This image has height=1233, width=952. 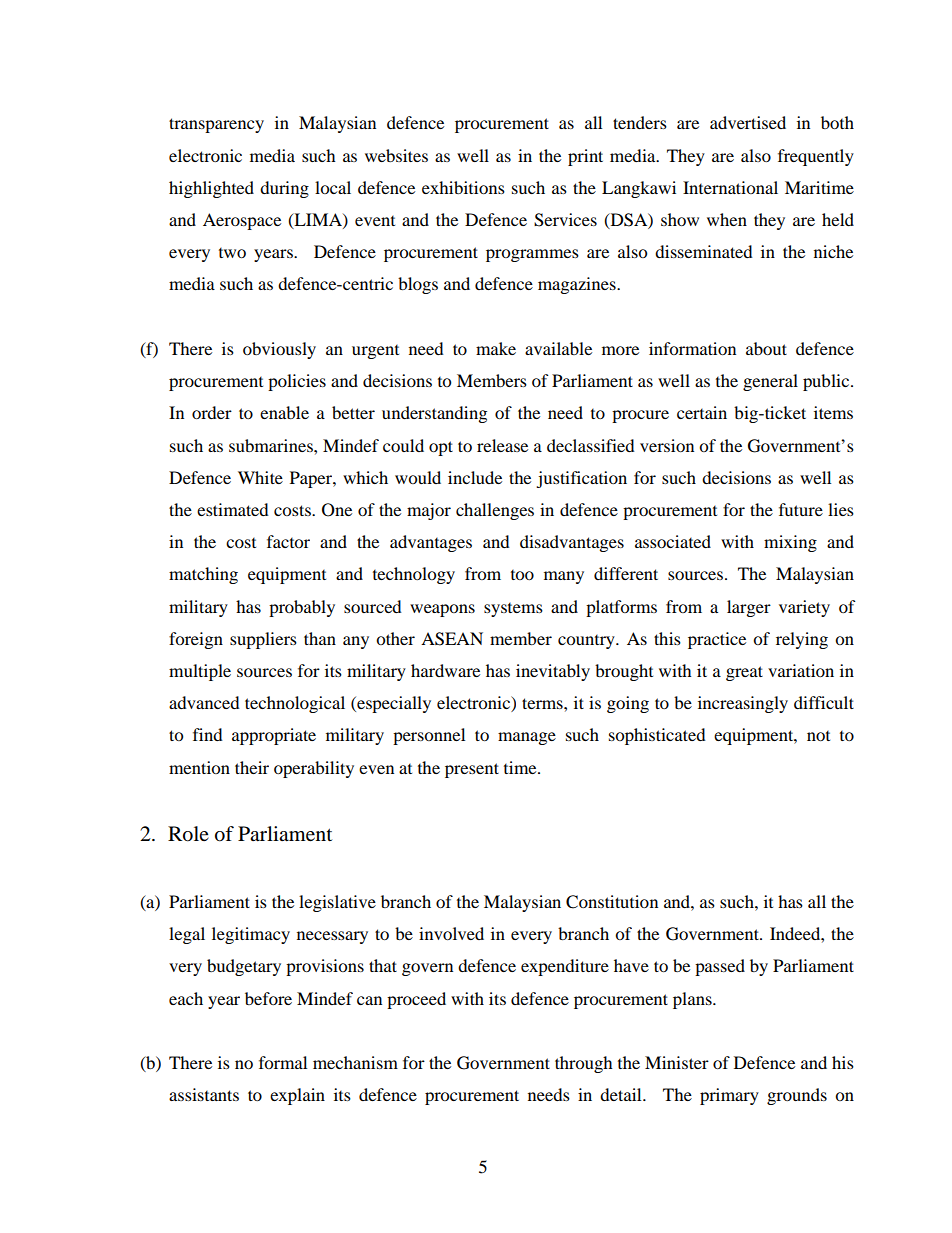 I want to click on systems, so click(x=513, y=610).
